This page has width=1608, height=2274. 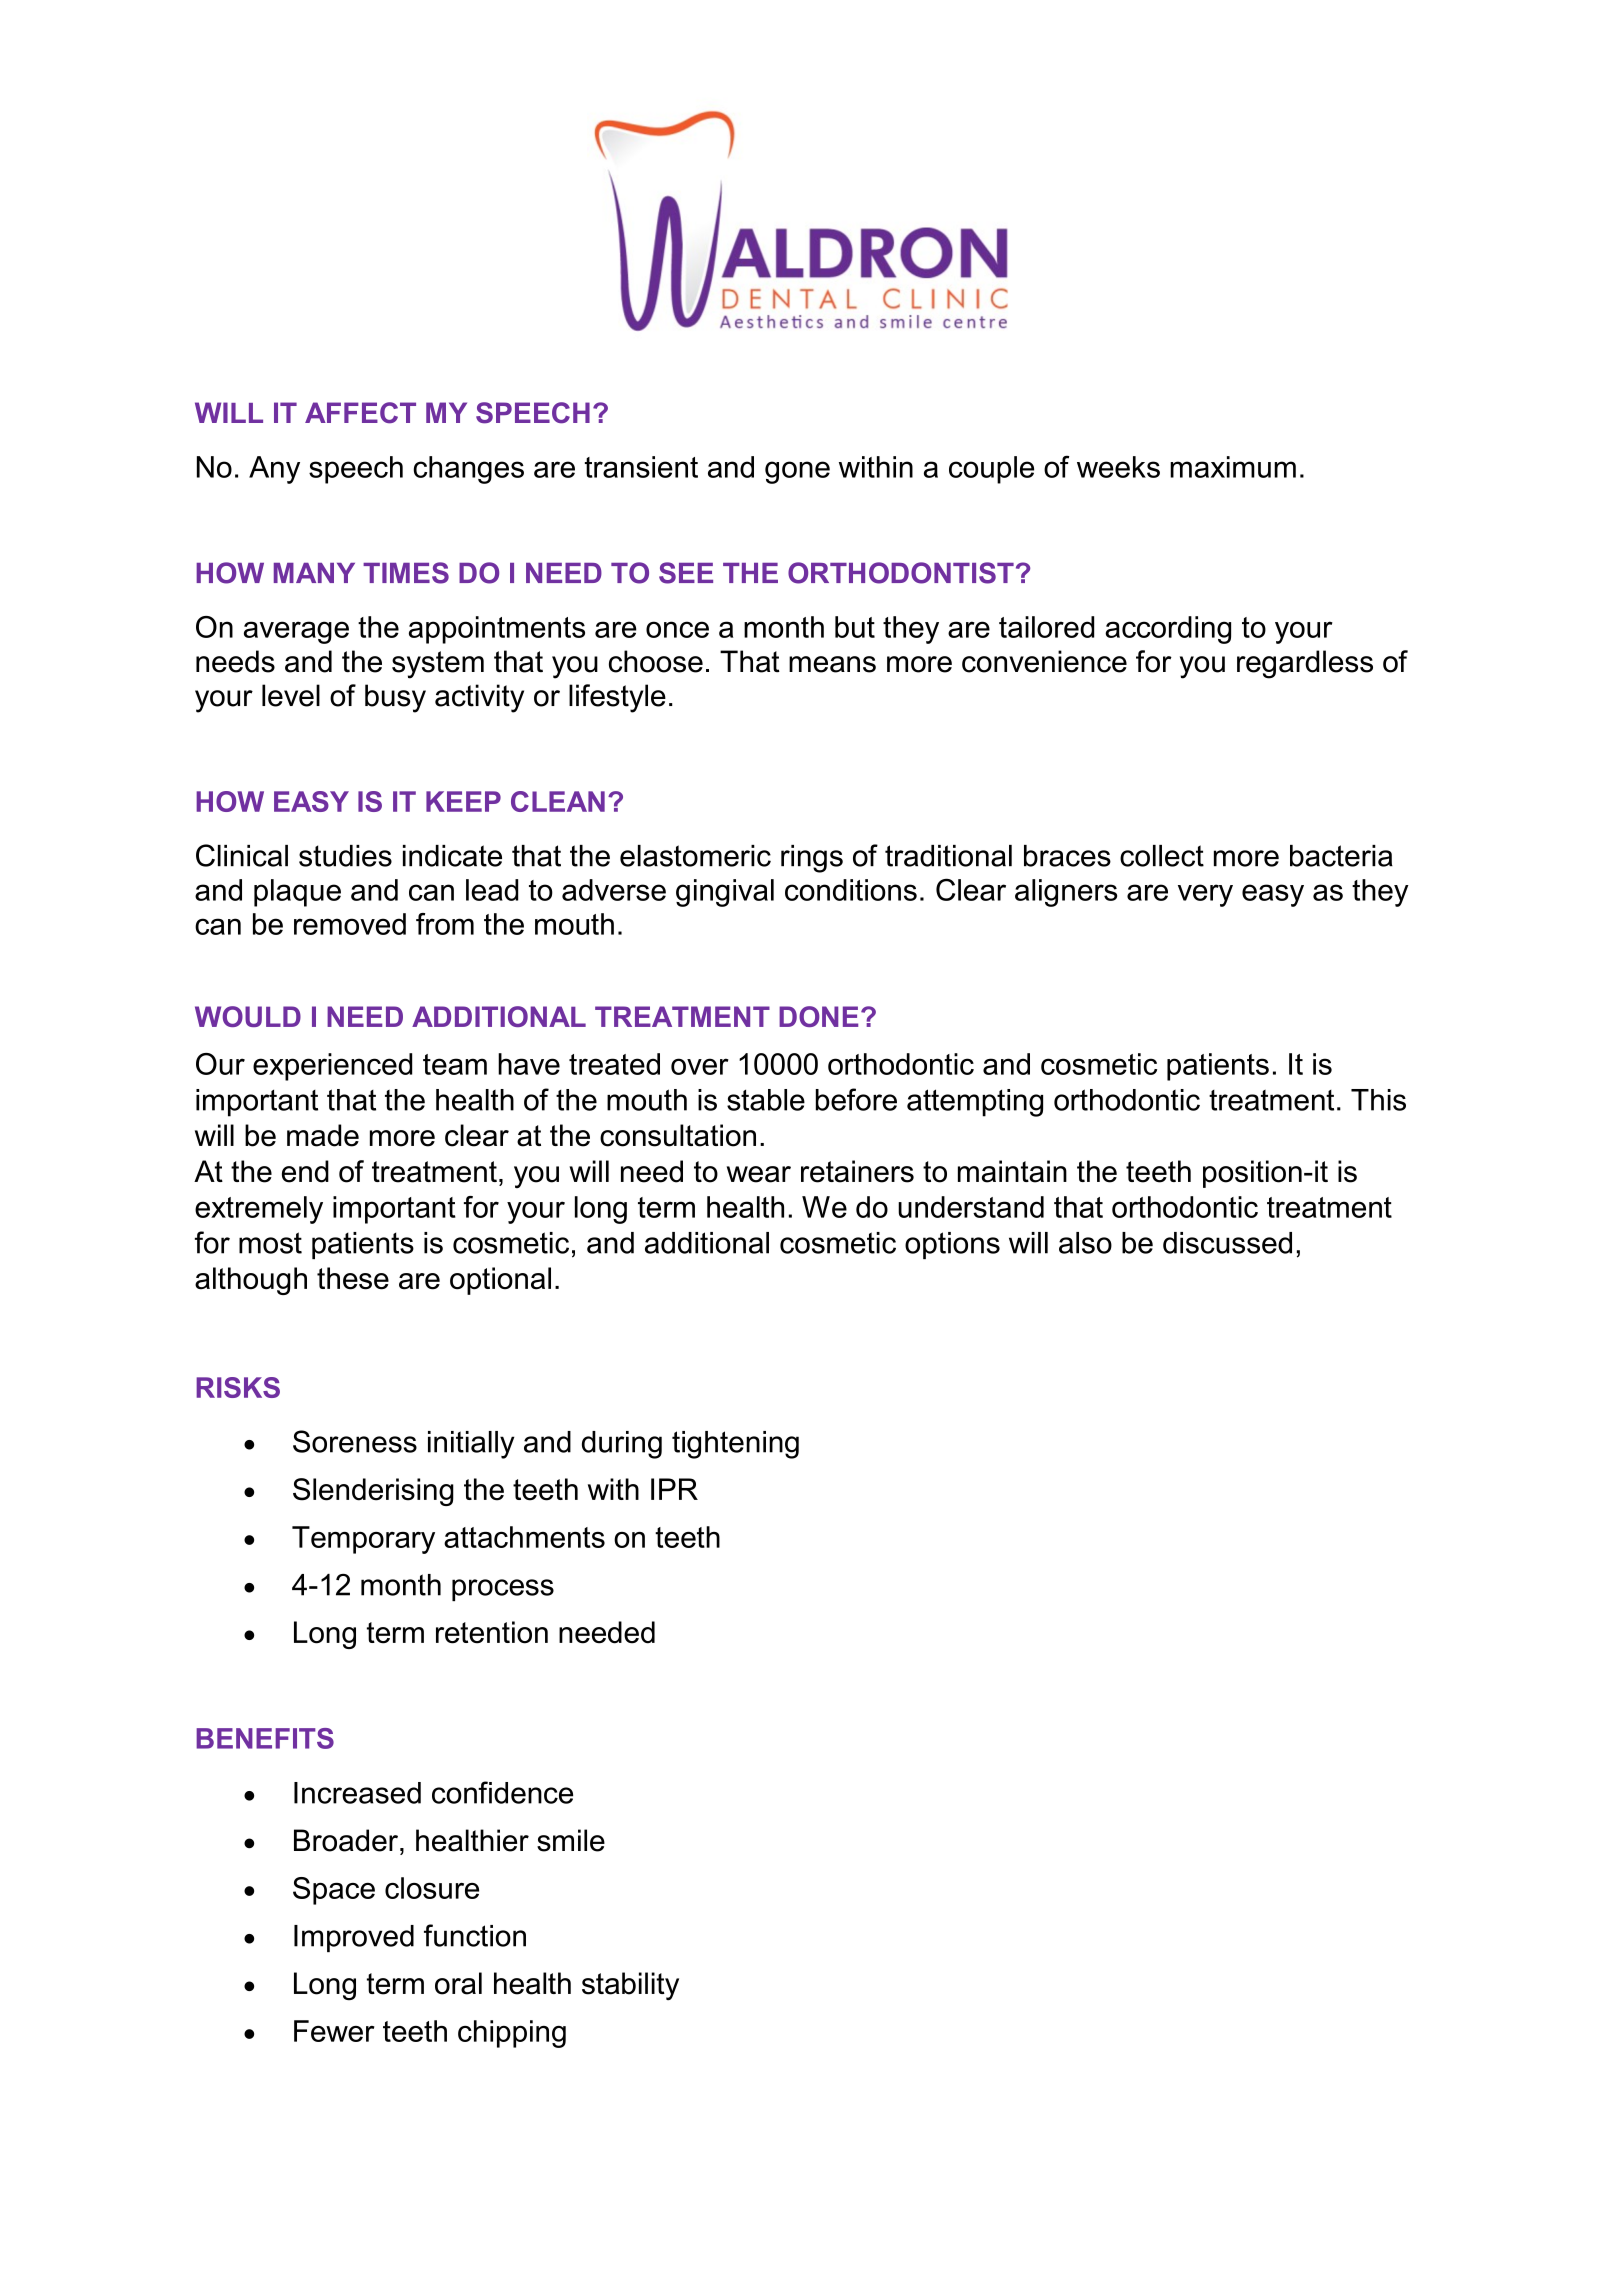 I want to click on wear, so click(x=759, y=1174).
